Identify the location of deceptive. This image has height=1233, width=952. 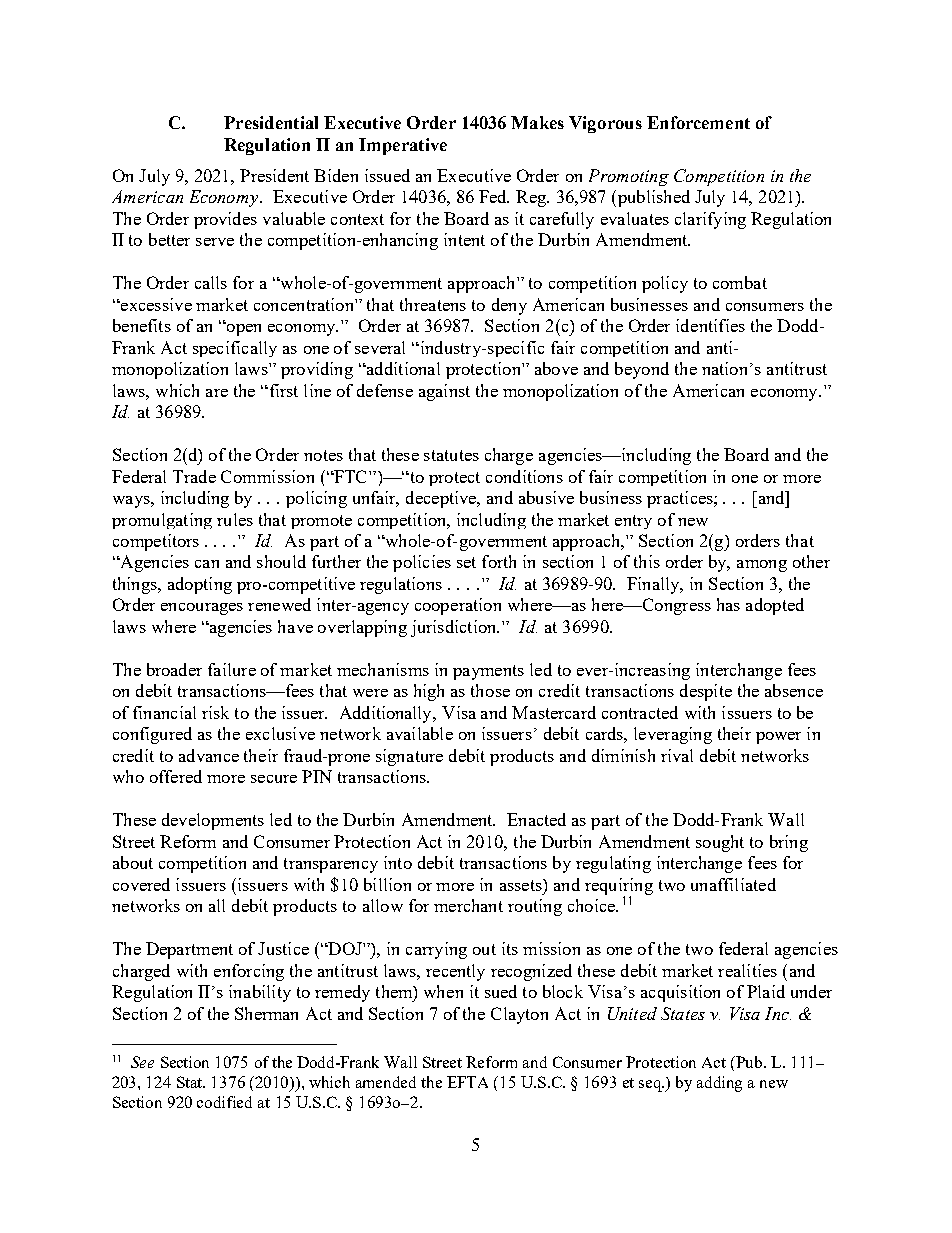
(442, 499).
